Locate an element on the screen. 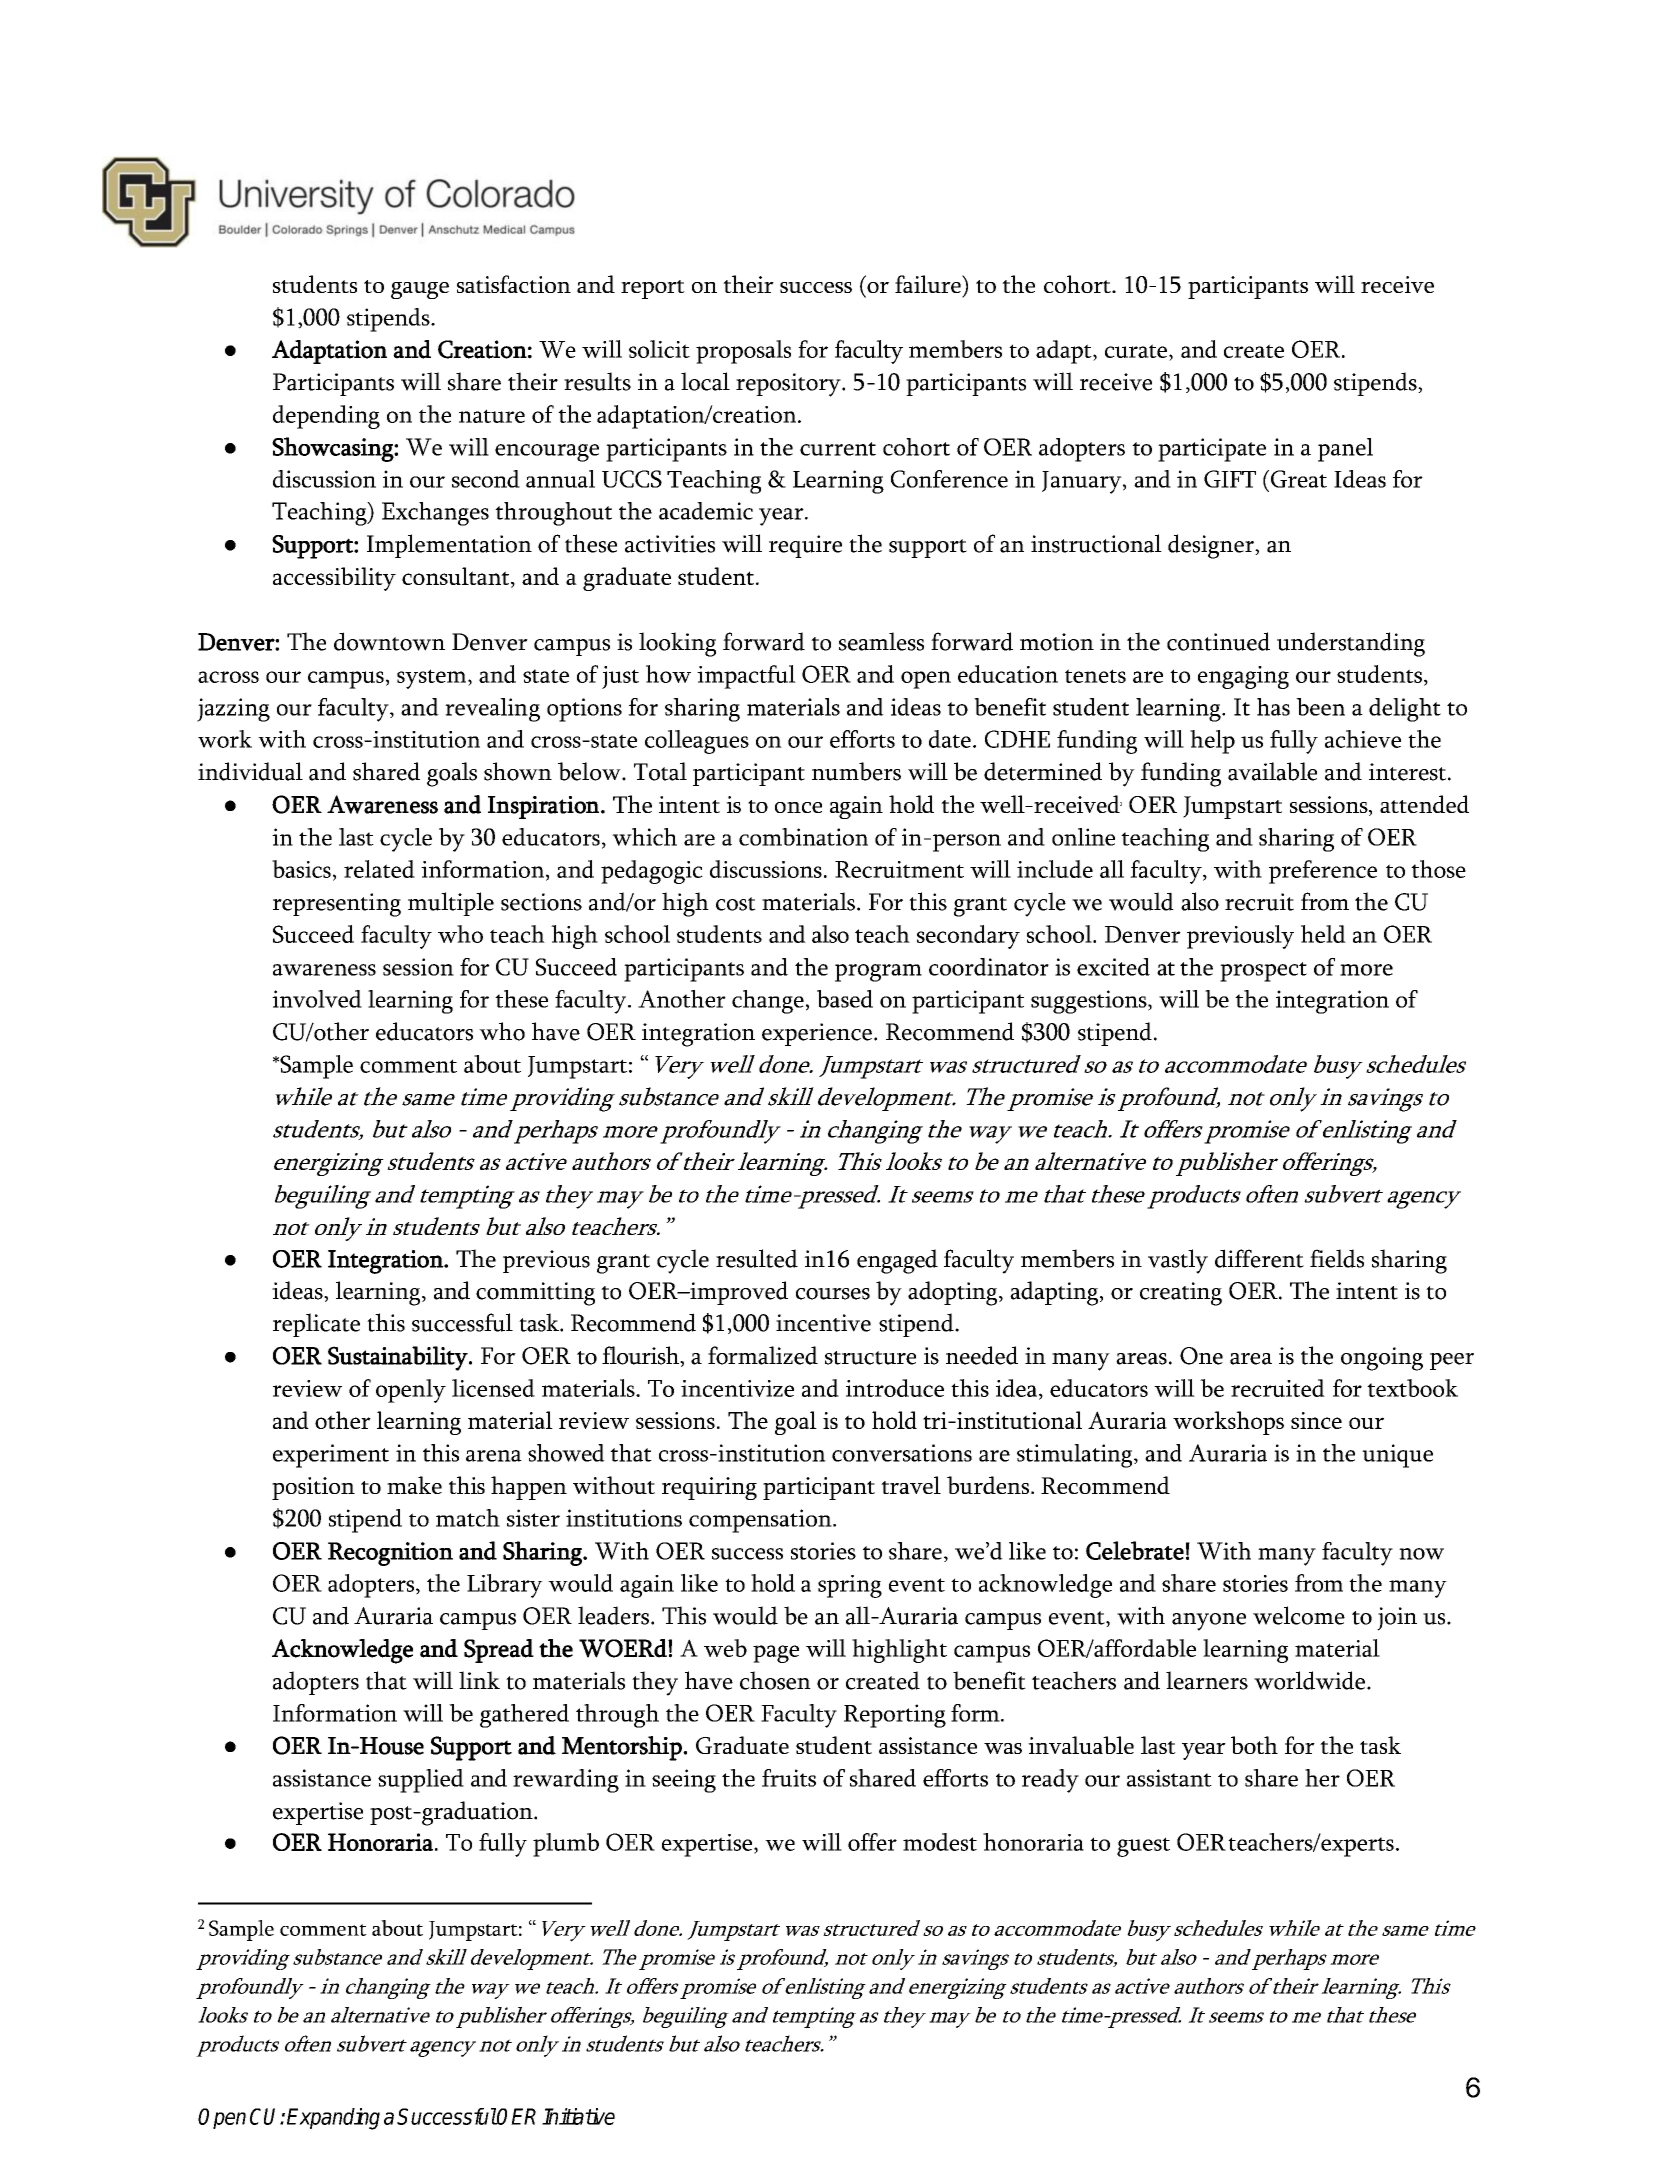 The image size is (1676, 2169). make is located at coordinates (414, 1485).
